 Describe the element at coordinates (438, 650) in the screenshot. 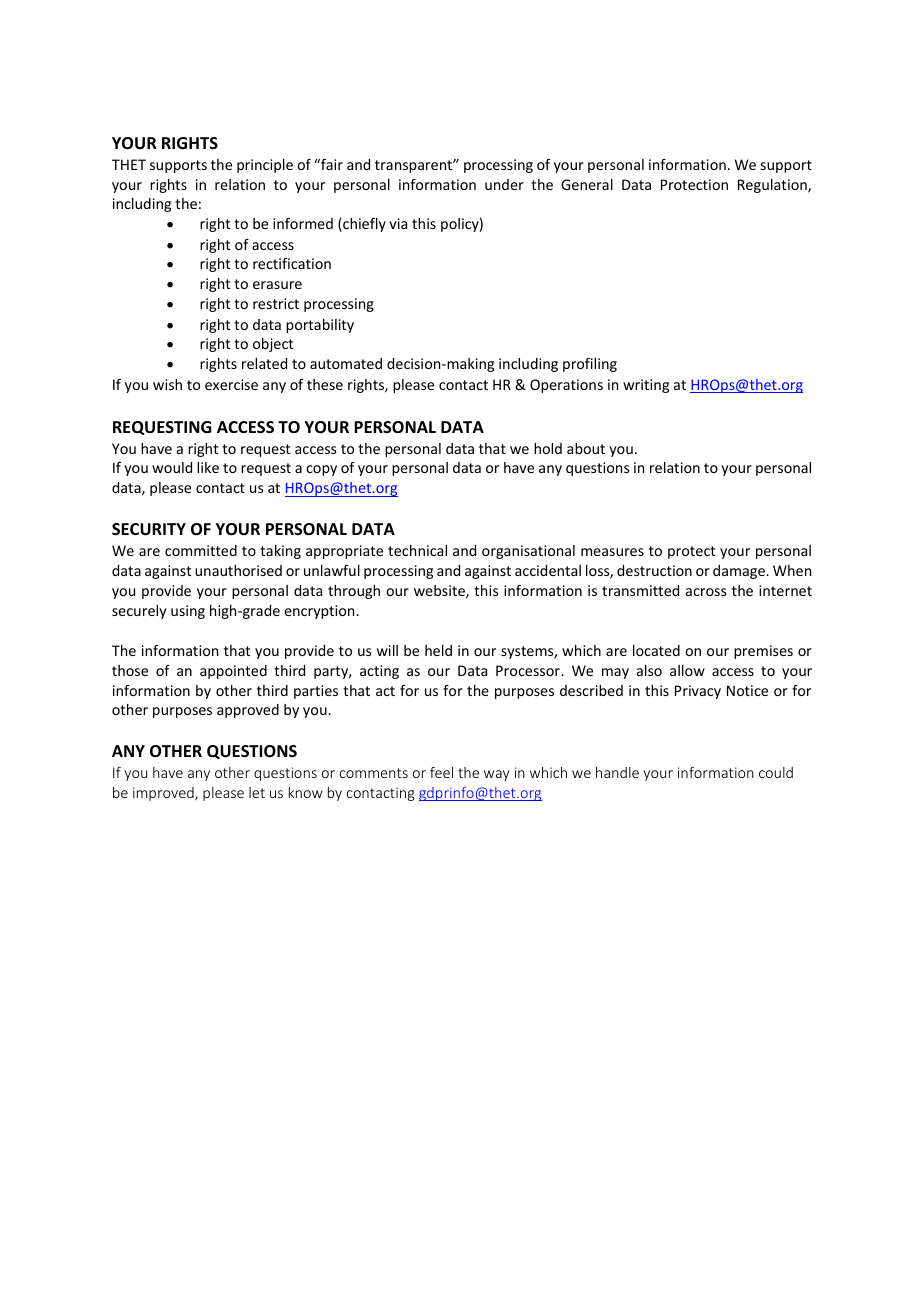

I see `held` at that location.
